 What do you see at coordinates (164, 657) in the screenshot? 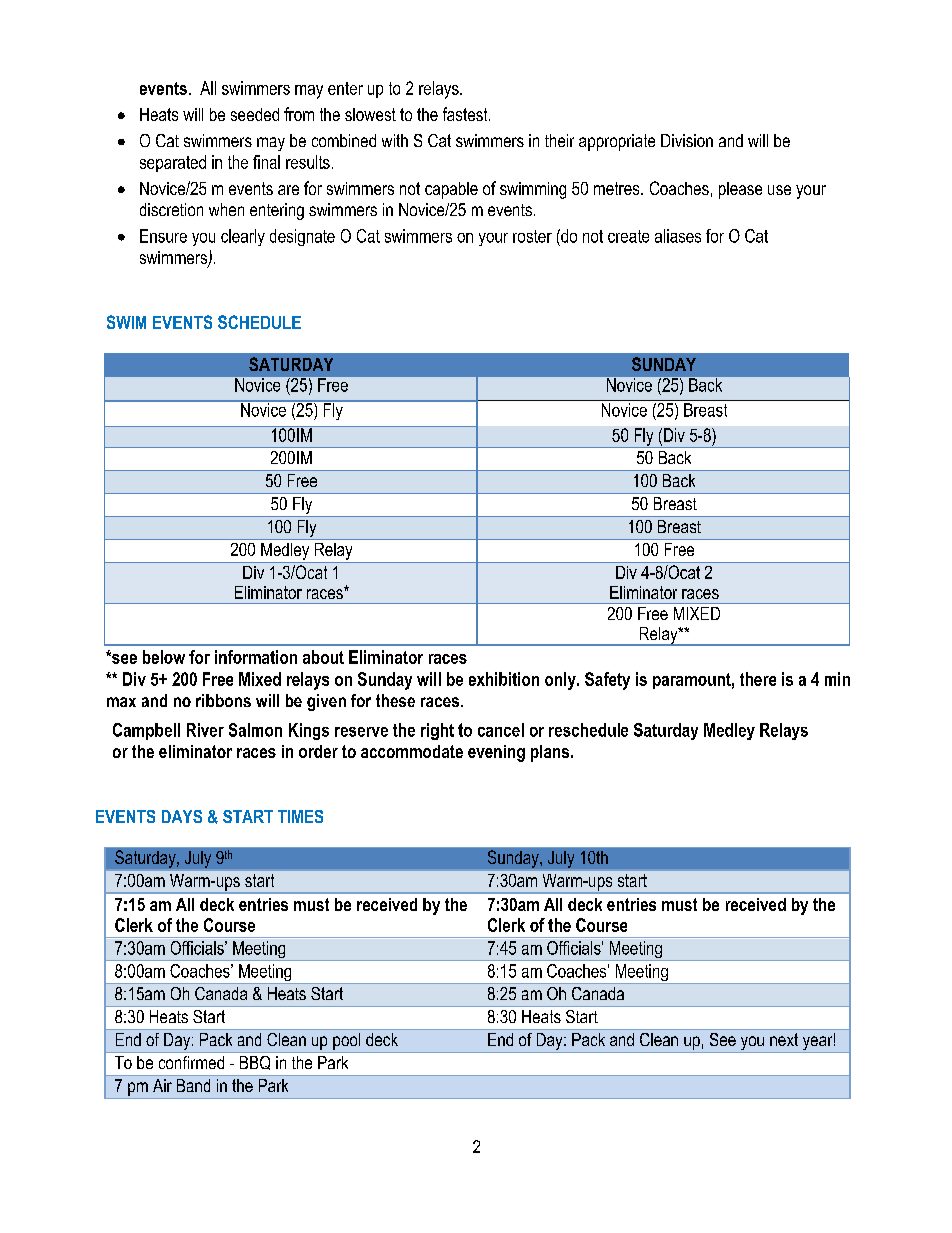
I see `below` at bounding box center [164, 657].
